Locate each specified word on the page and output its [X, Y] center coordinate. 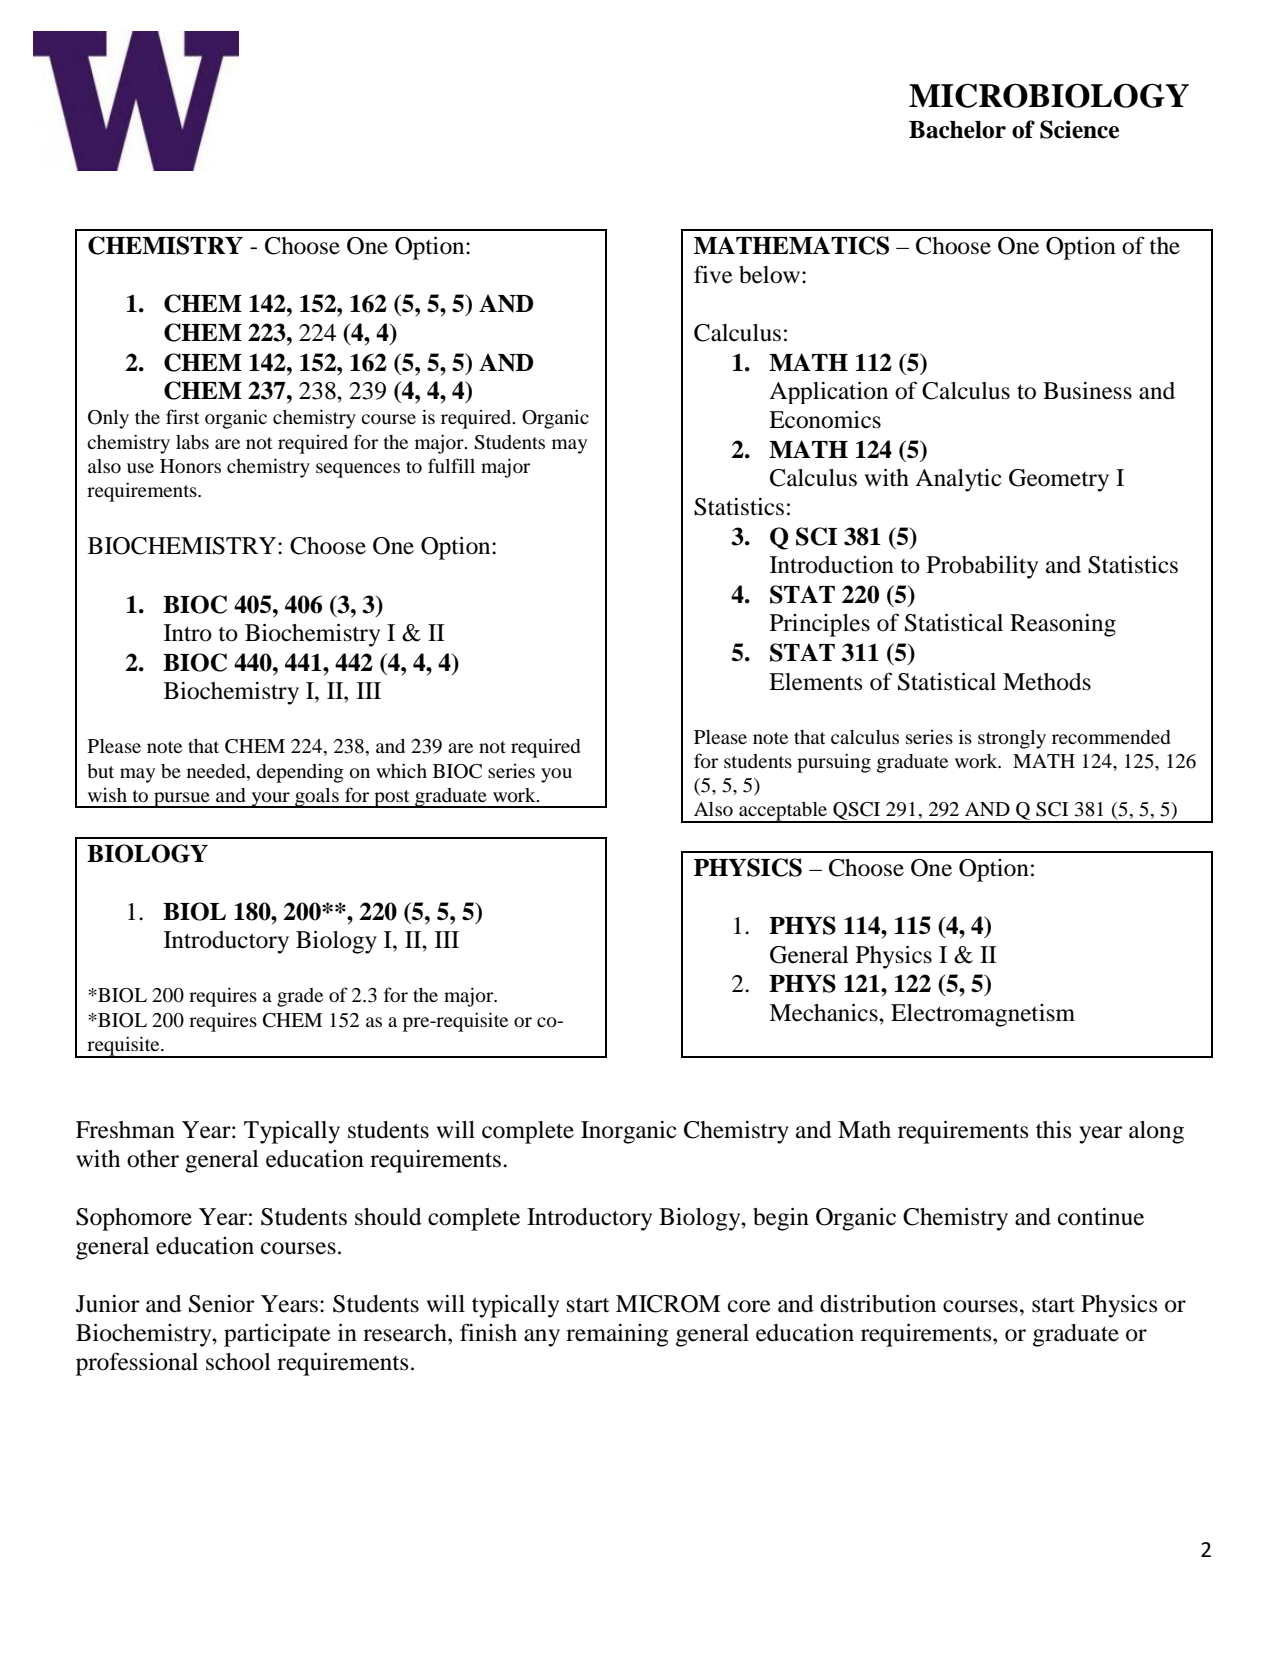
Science [1079, 129]
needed [217, 771]
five [713, 274]
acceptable [783, 812]
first [182, 416]
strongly [1012, 739]
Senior [221, 1304]
